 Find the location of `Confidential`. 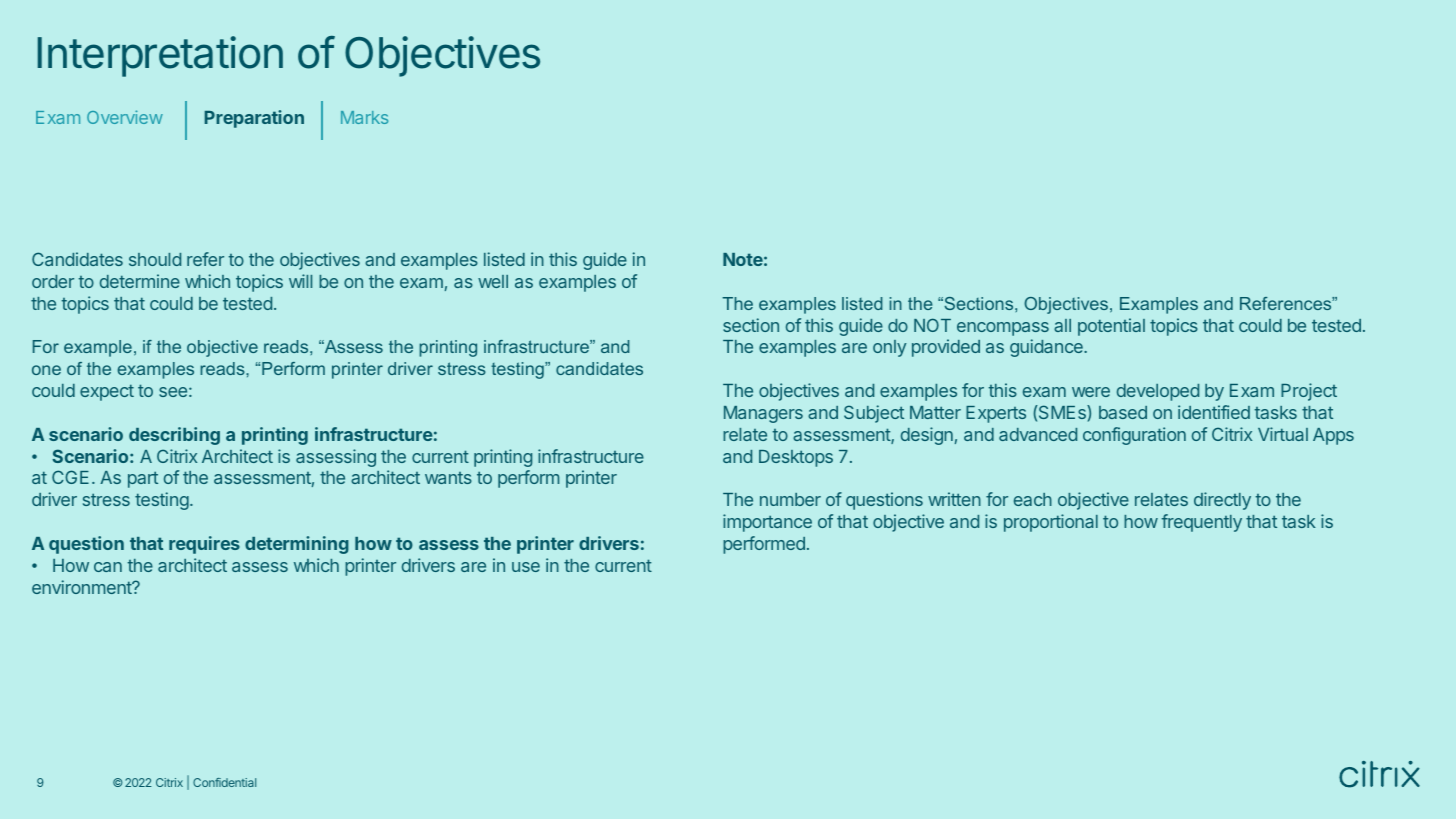

Confidential is located at coordinates (224, 782).
